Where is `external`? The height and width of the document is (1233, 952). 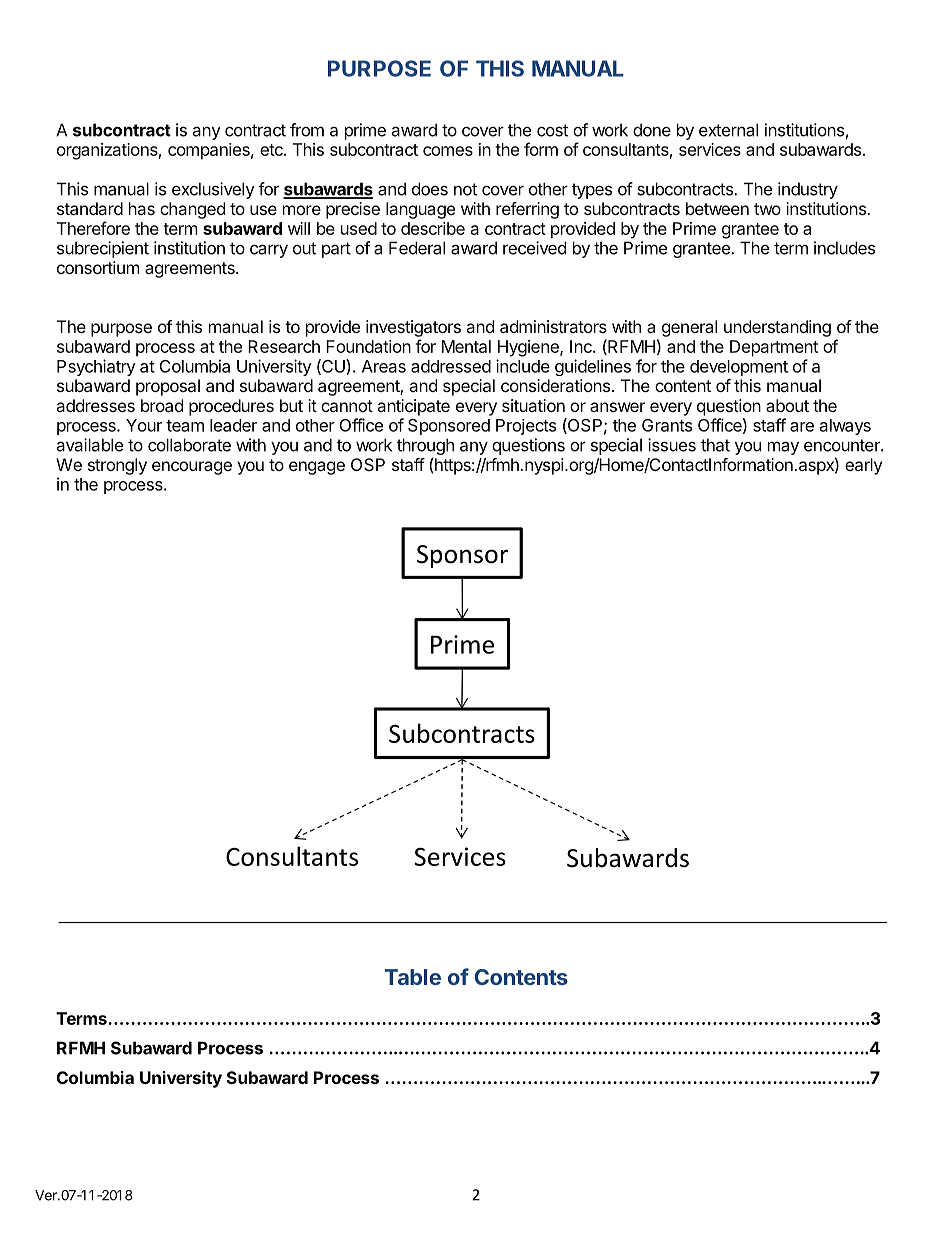
external is located at coordinates (728, 130).
